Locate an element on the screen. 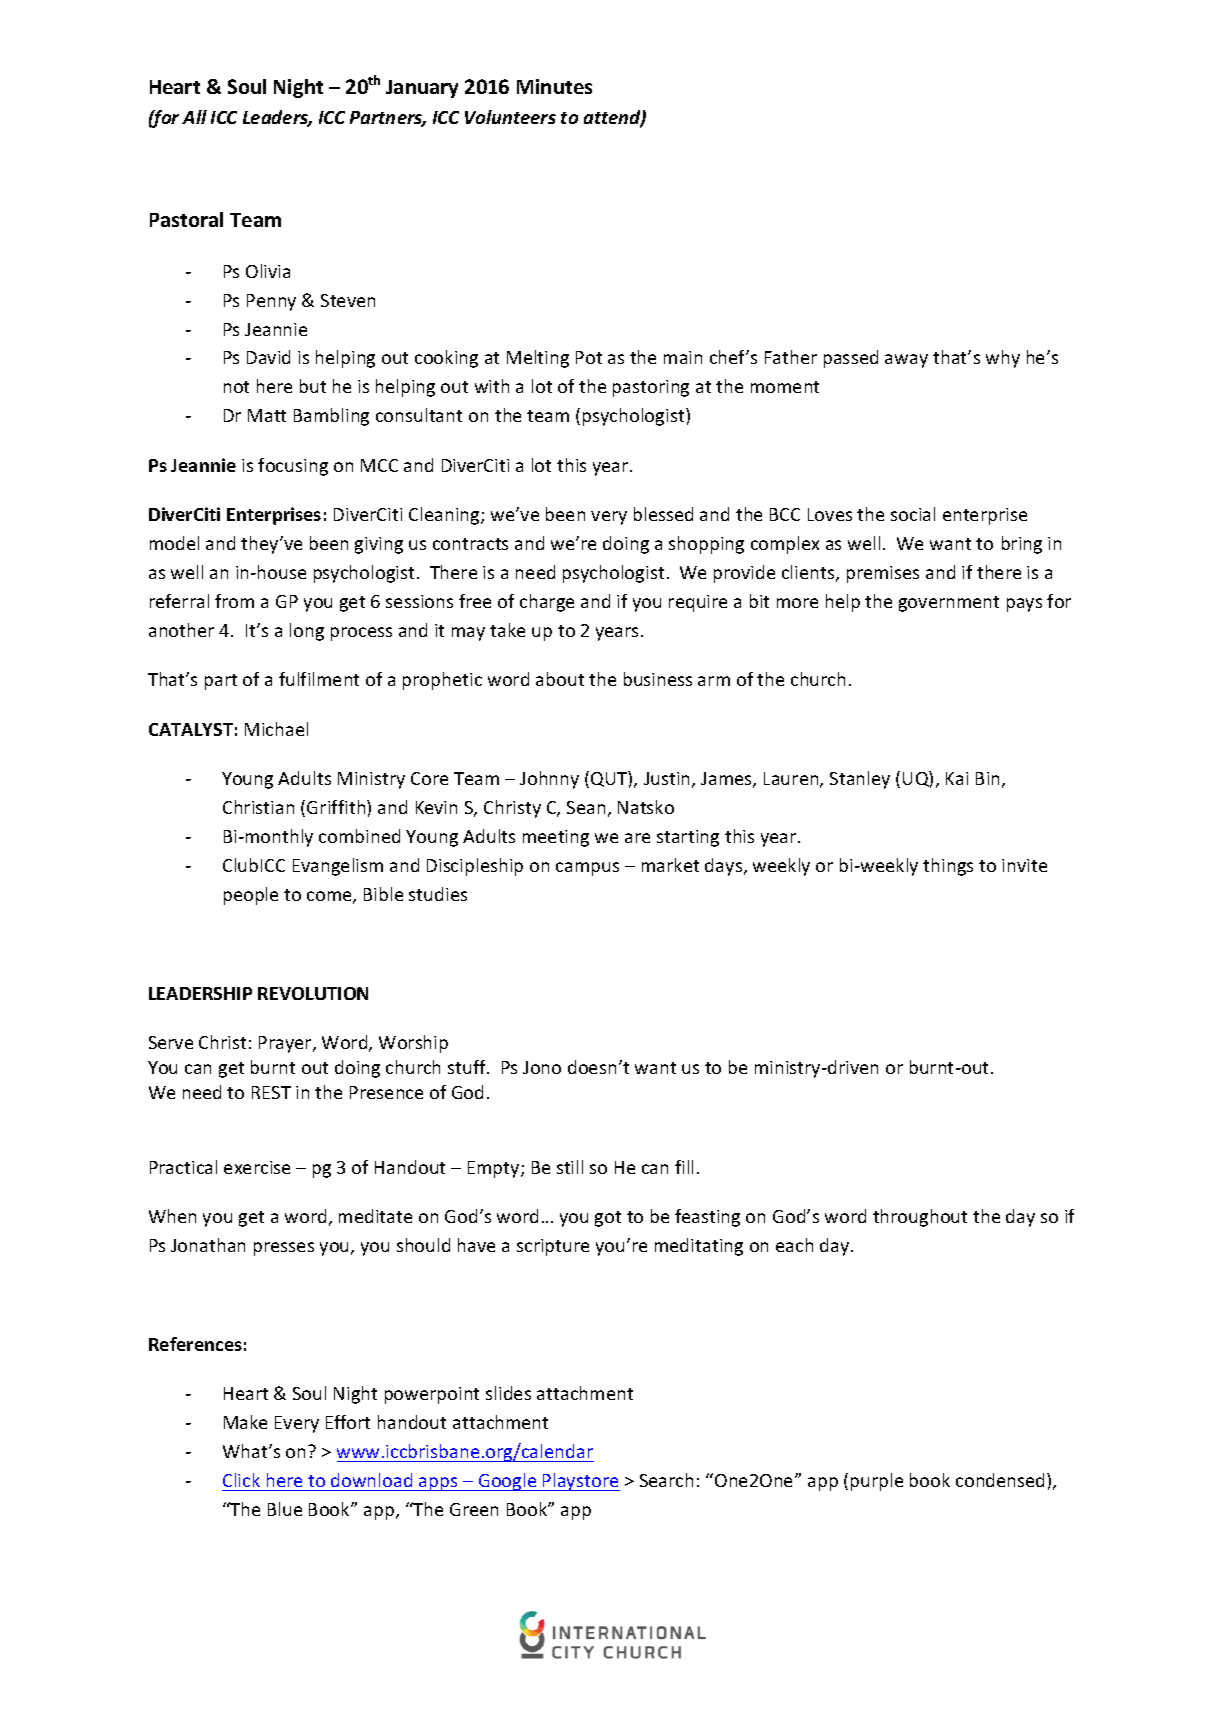 The image size is (1225, 1732). Click is located at coordinates (241, 1480).
